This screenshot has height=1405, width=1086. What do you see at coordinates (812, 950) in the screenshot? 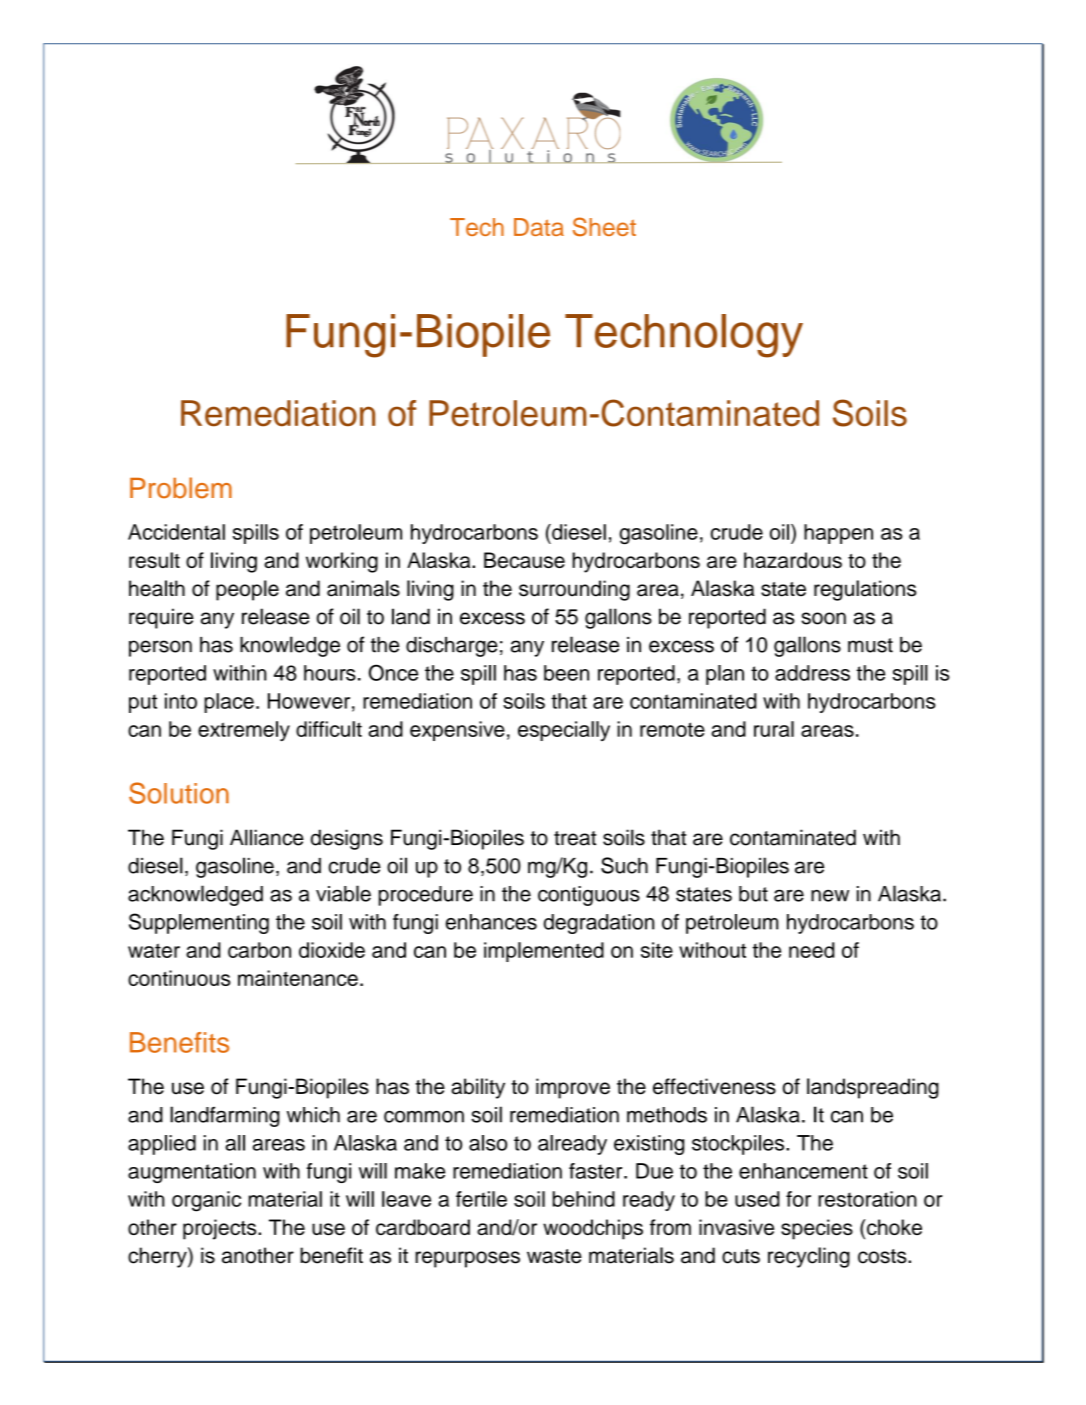
I see `need` at bounding box center [812, 950].
